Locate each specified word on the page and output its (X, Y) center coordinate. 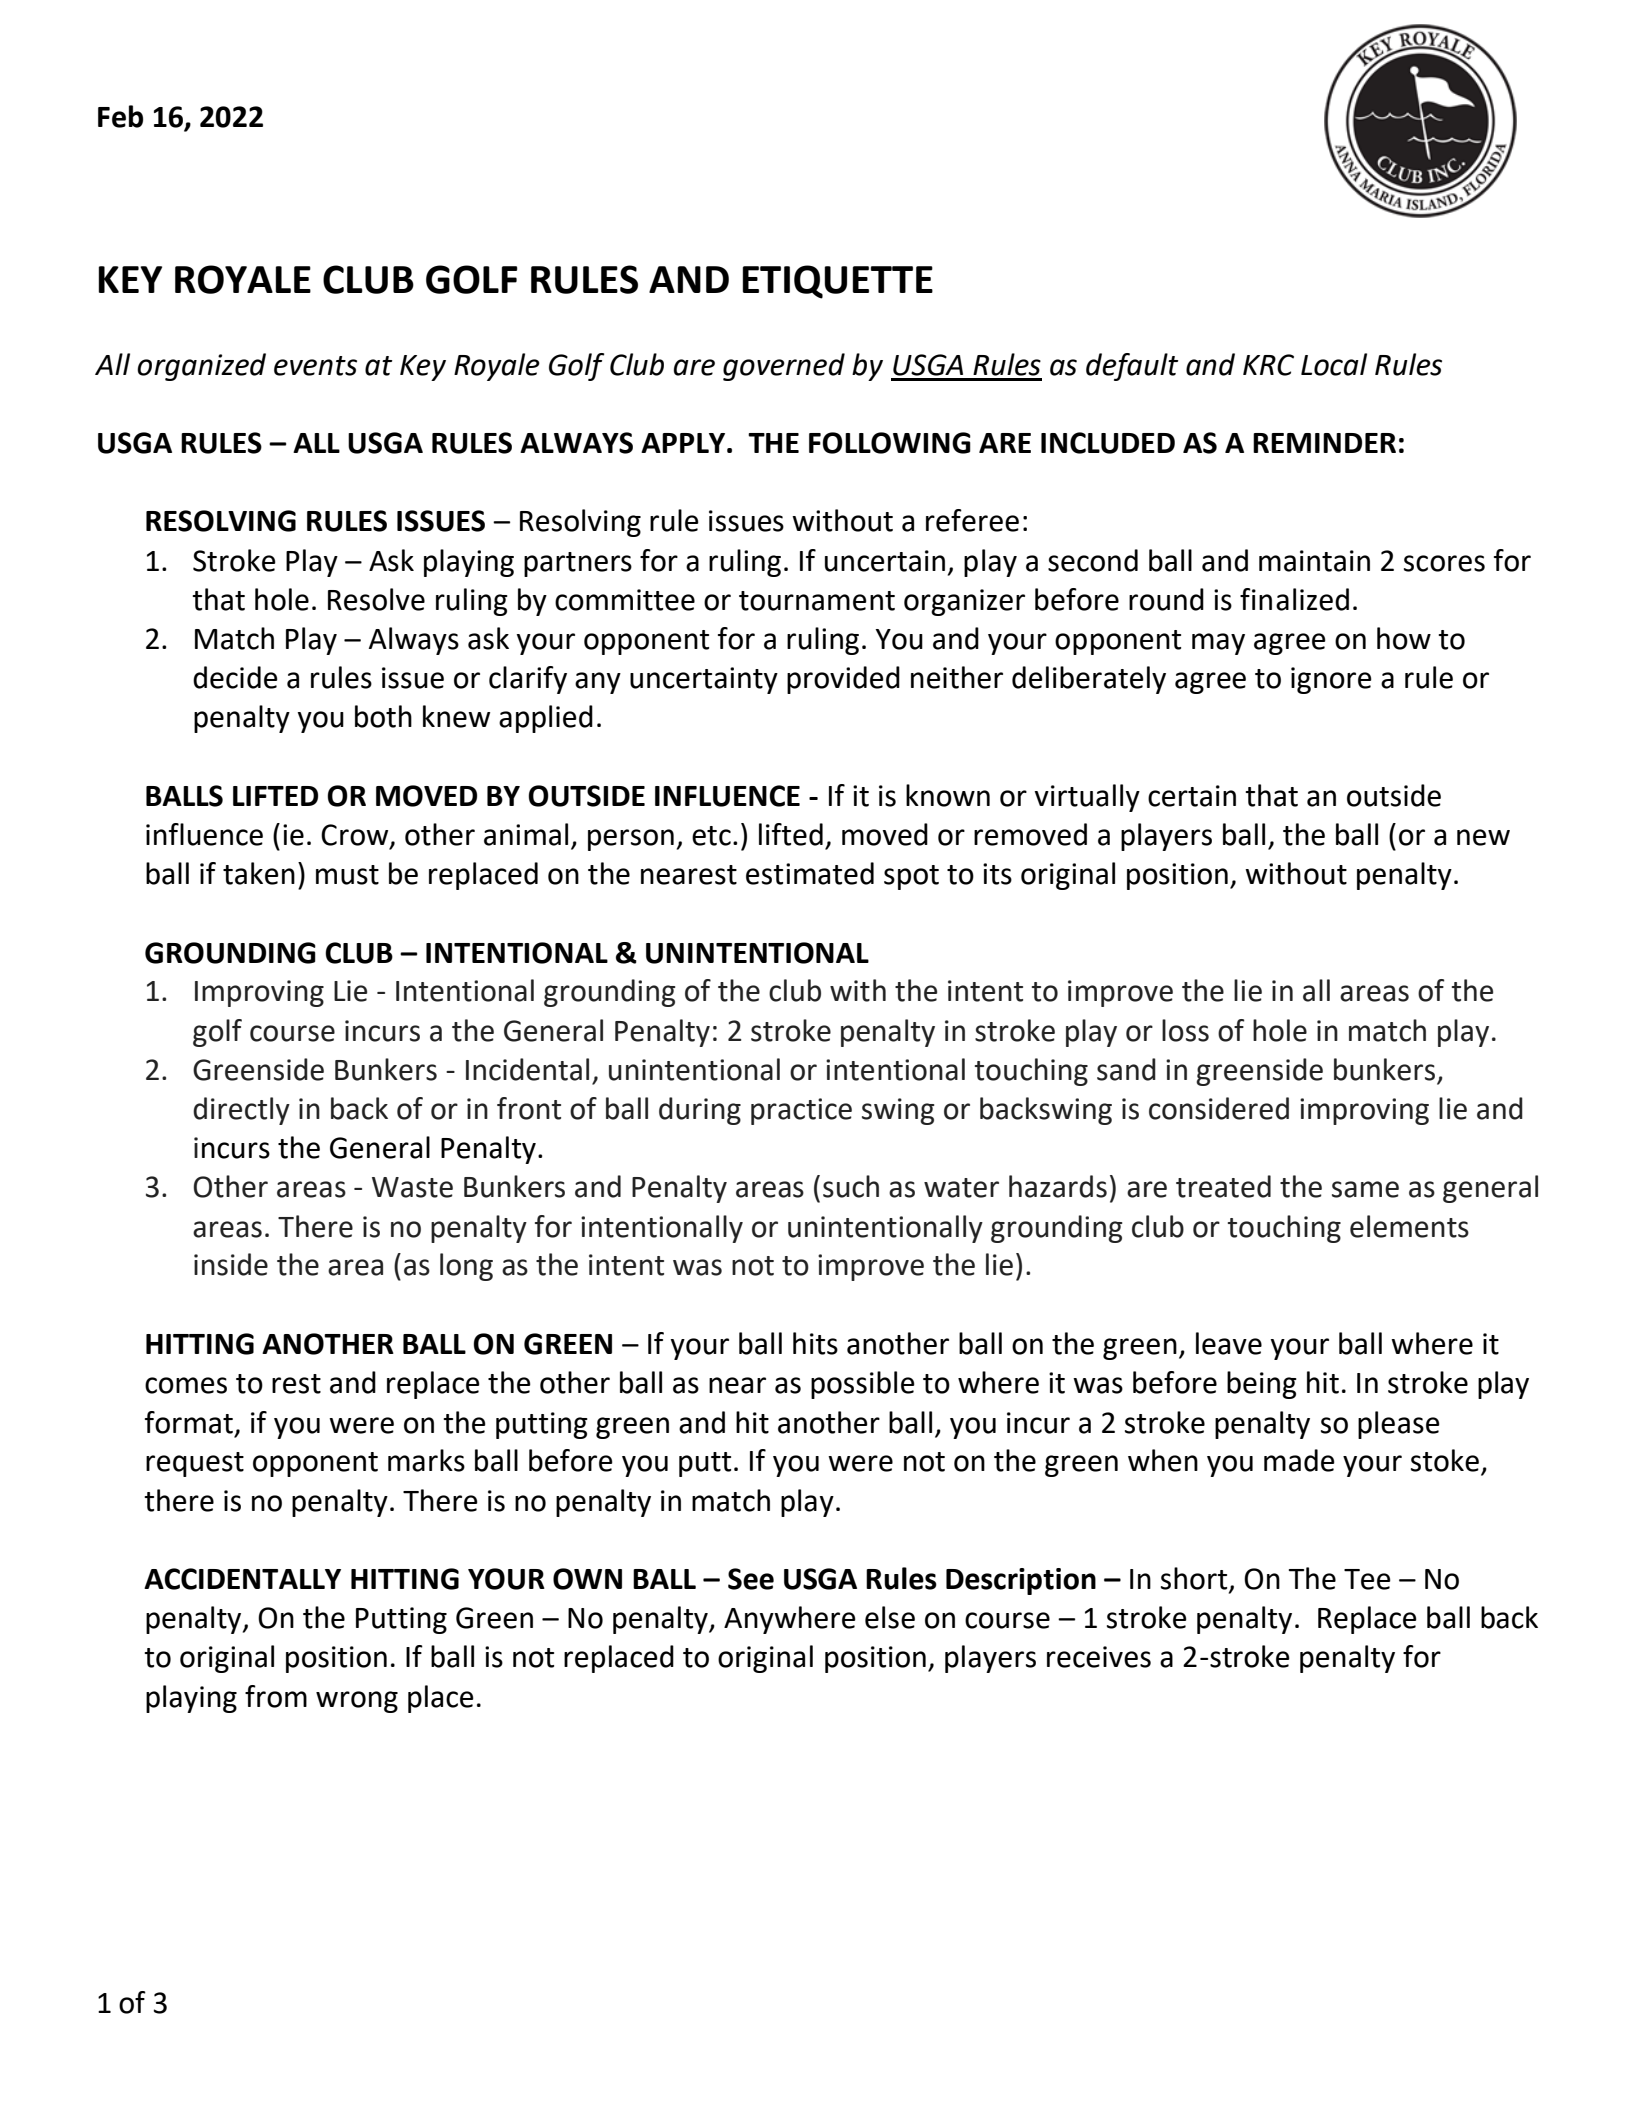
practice (801, 1111)
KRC (1268, 365)
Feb (120, 116)
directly (241, 1111)
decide (235, 677)
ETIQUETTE (838, 282)
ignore (1331, 680)
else (890, 1617)
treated (1223, 1186)
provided (843, 680)
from (276, 1696)
